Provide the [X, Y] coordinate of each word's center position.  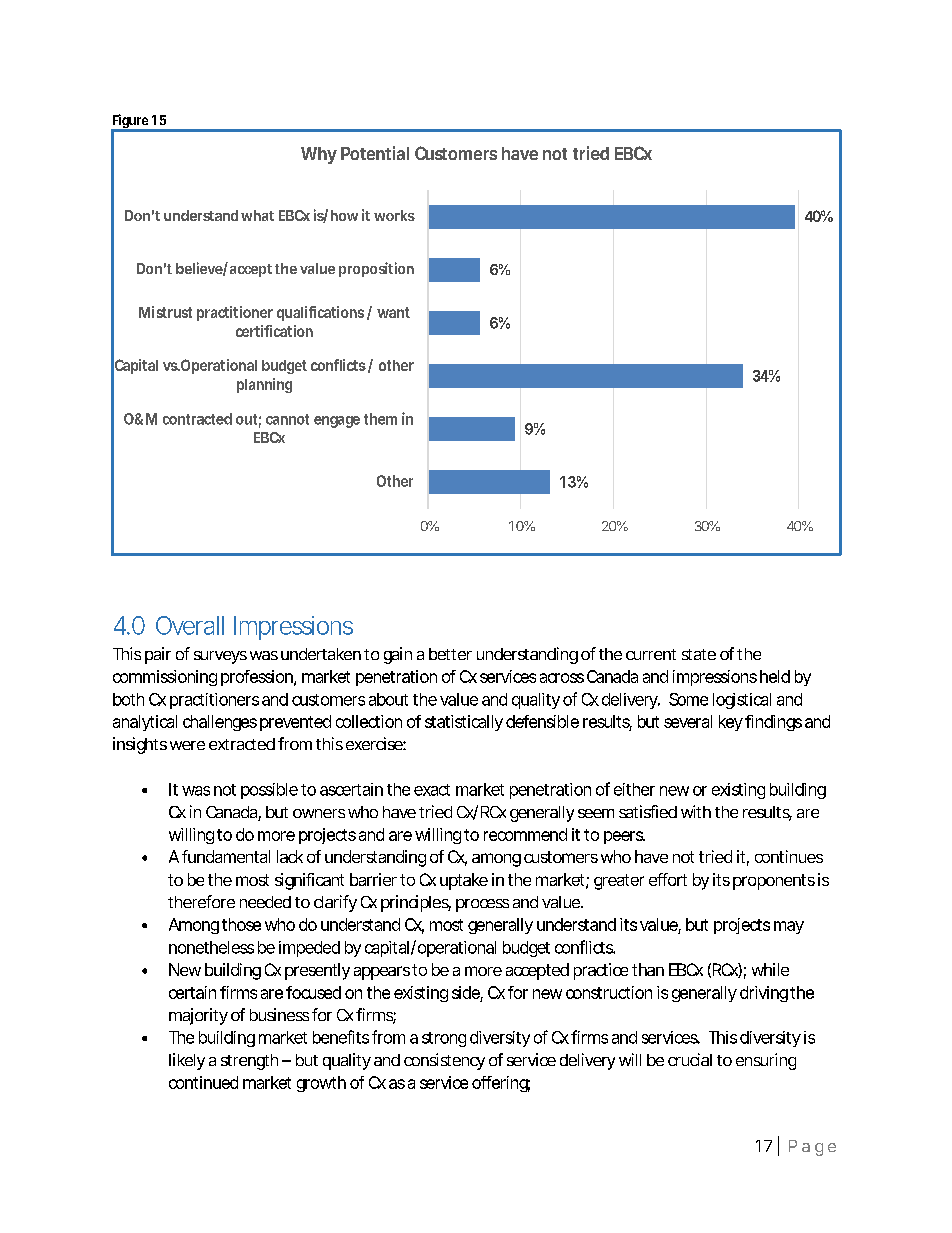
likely [187, 1061]
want [393, 312]
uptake [464, 881]
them [380, 419]
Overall [190, 625]
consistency [444, 1061]
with [696, 811]
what [257, 215]
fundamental [226, 856]
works [394, 215]
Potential [375, 153]
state [699, 654]
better [450, 654]
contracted [197, 419]
